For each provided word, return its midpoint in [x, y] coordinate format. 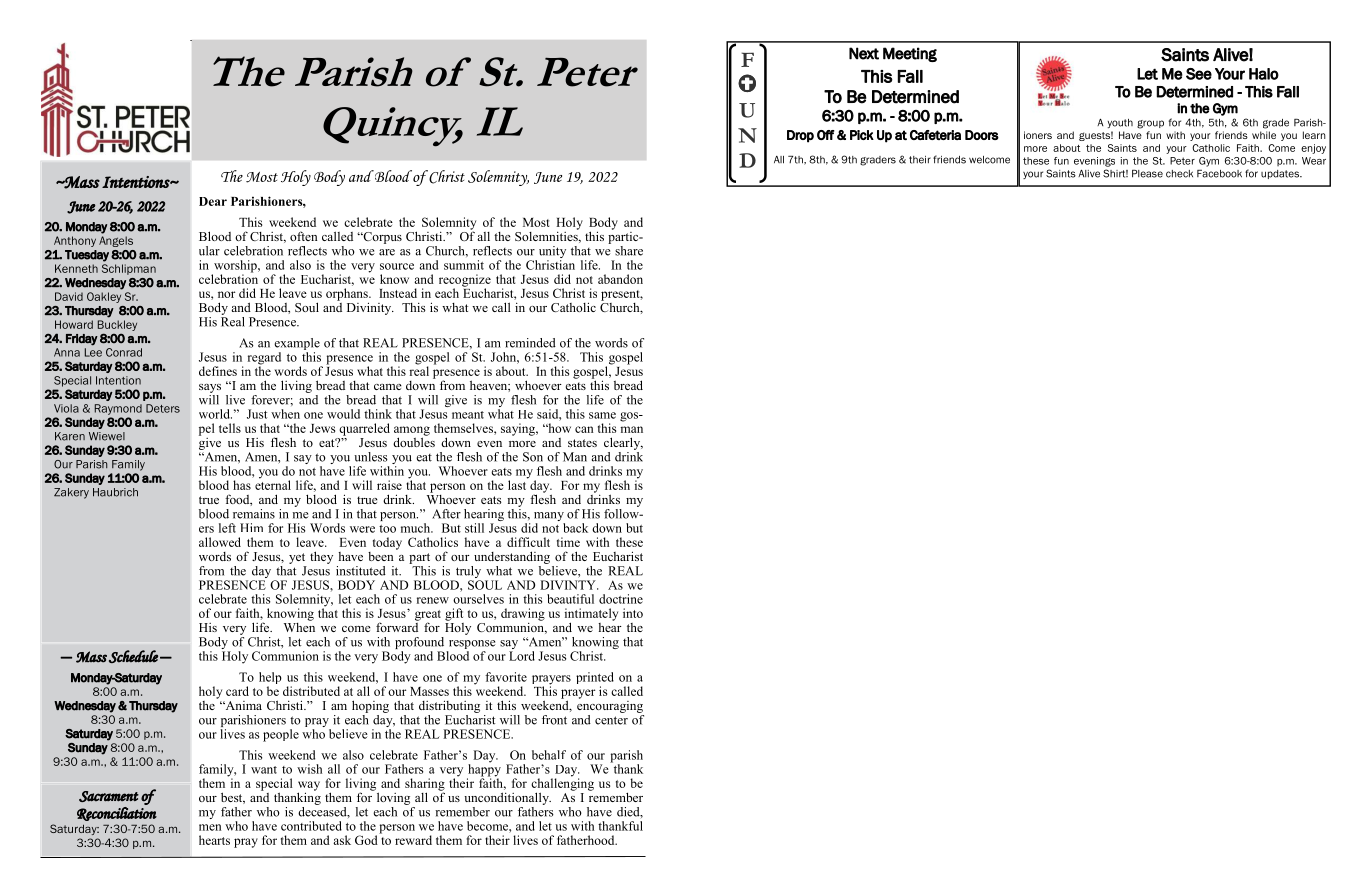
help [270, 679]
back [575, 528]
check [1179, 174]
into [633, 613]
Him [251, 527]
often [303, 236]
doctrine [621, 599]
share [629, 251]
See [1199, 74]
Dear [213, 201]
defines [218, 371]
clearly [623, 443]
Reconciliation [117, 814]
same [602, 415]
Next [864, 53]
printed [595, 679]
